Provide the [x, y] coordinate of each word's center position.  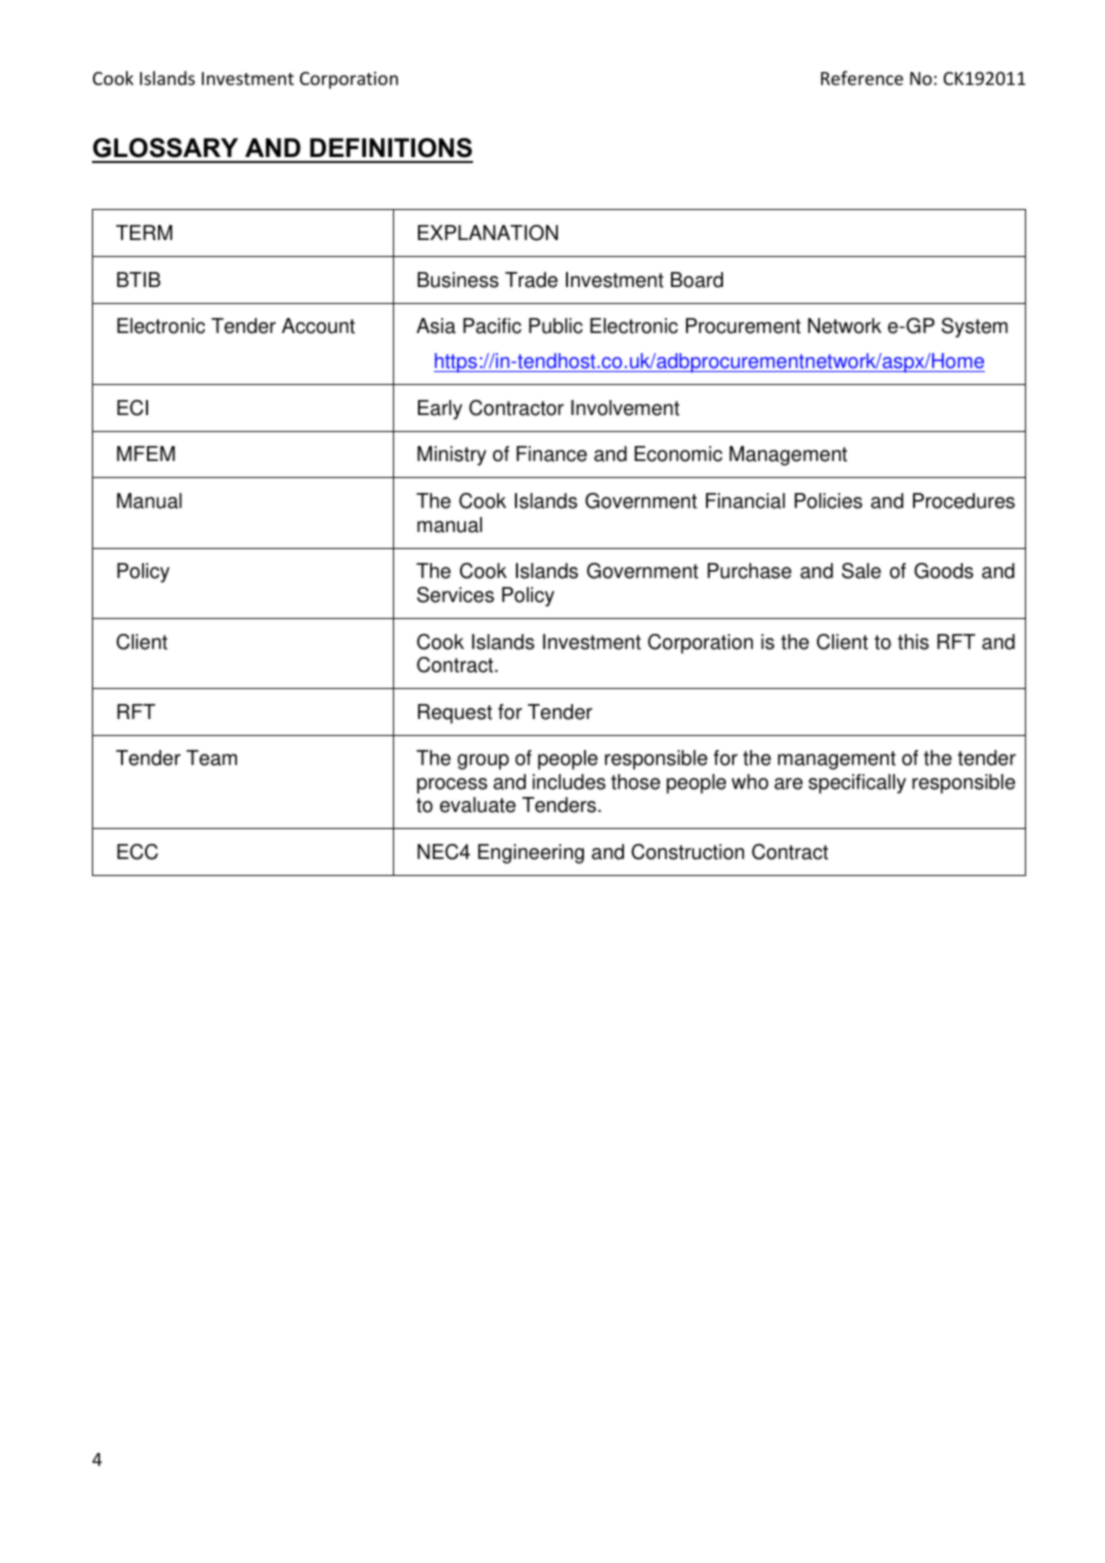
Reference [862, 78]
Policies [828, 501]
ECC [137, 852]
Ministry [451, 456]
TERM [144, 232]
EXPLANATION [488, 233]
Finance [552, 454]
